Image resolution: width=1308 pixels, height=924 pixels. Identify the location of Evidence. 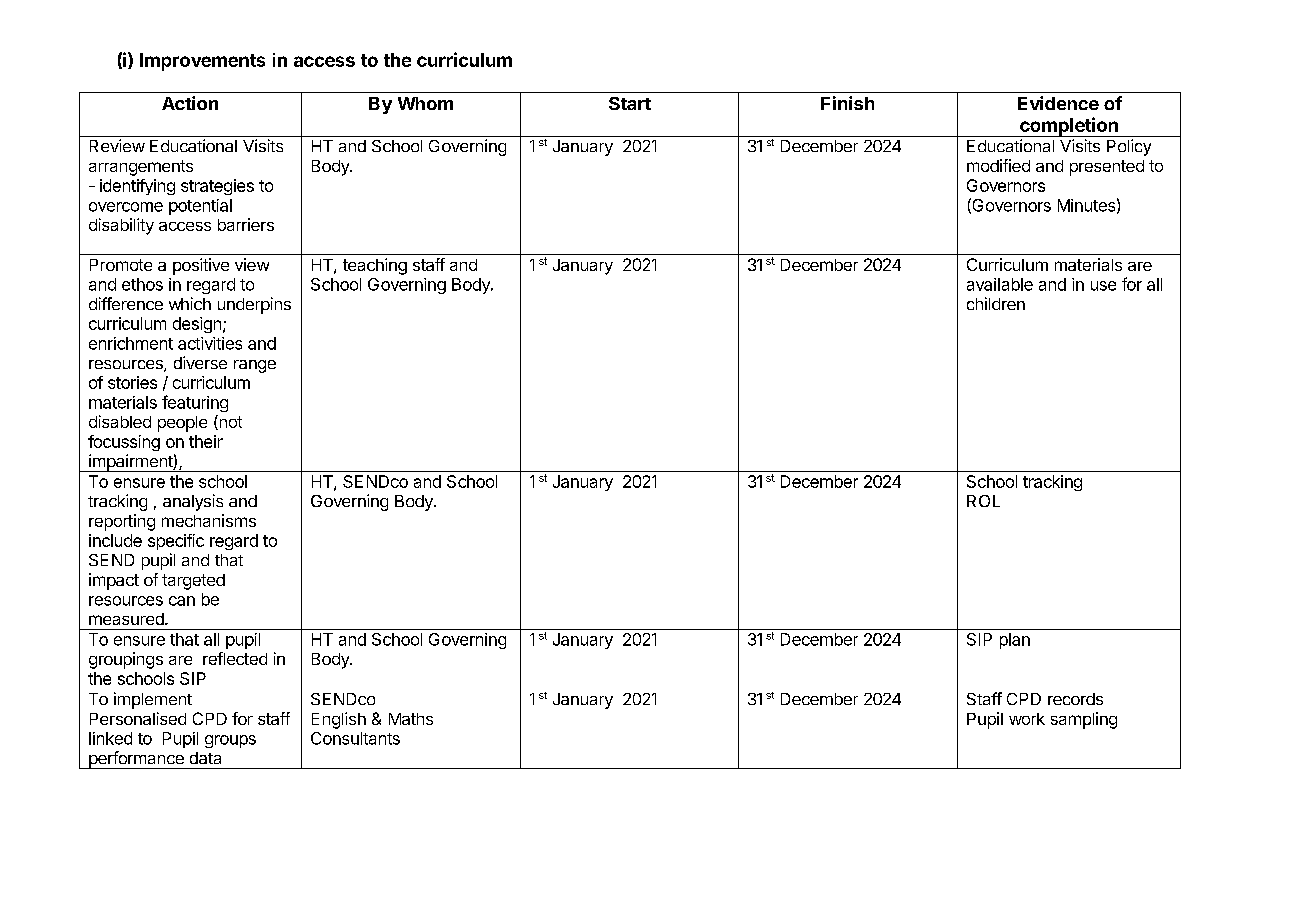
(1058, 103).
